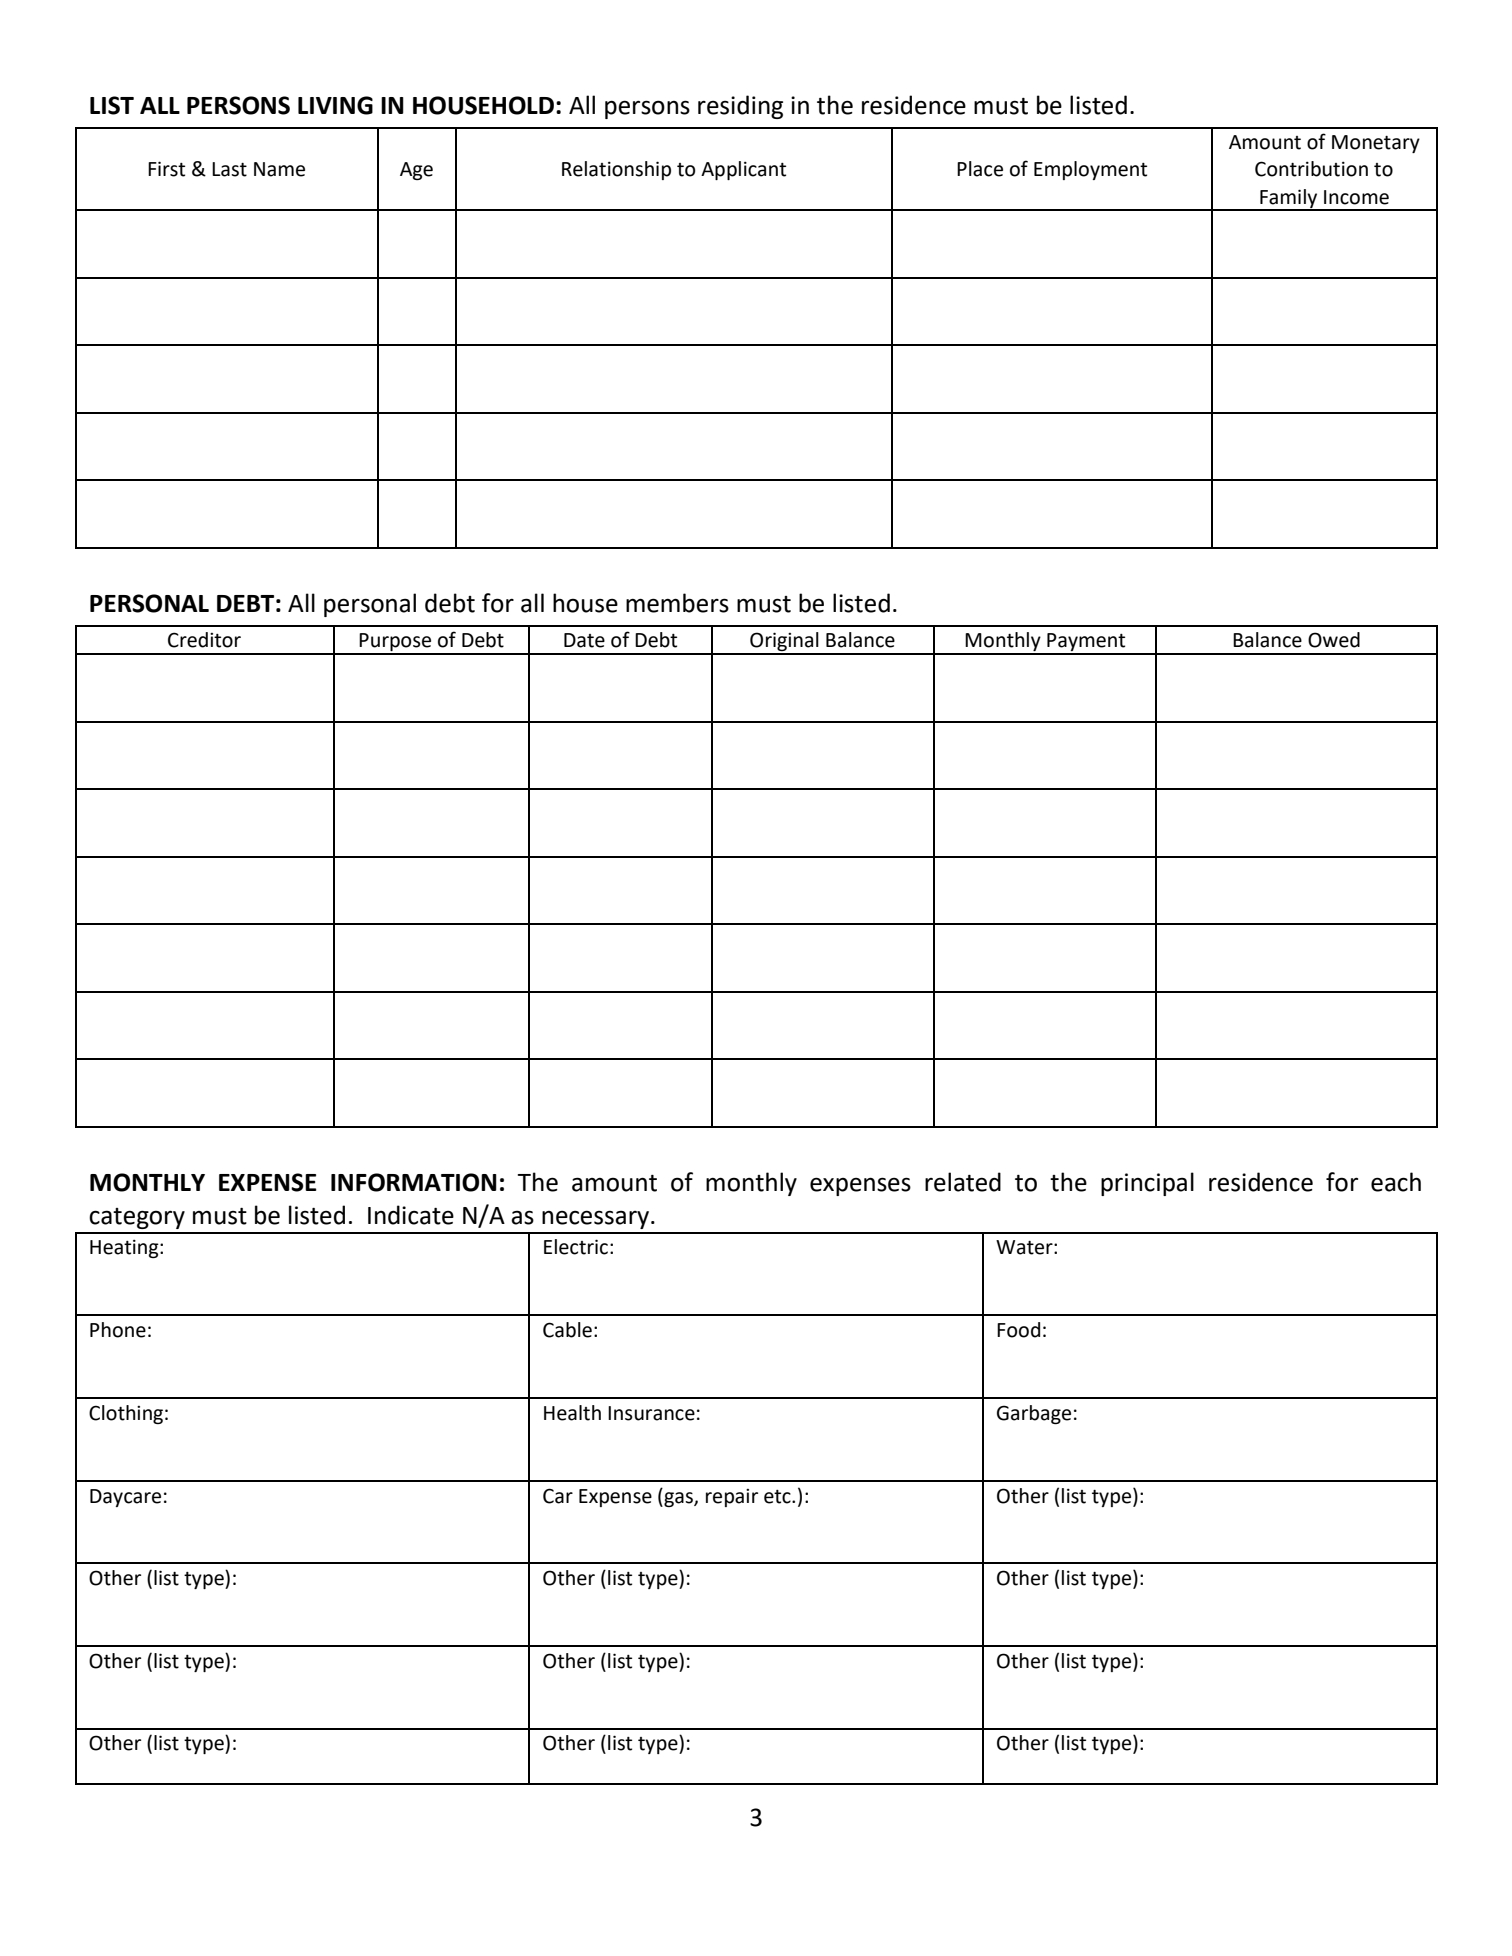  What do you see at coordinates (784, 643) in the screenshot?
I see `Original` at bounding box center [784, 643].
